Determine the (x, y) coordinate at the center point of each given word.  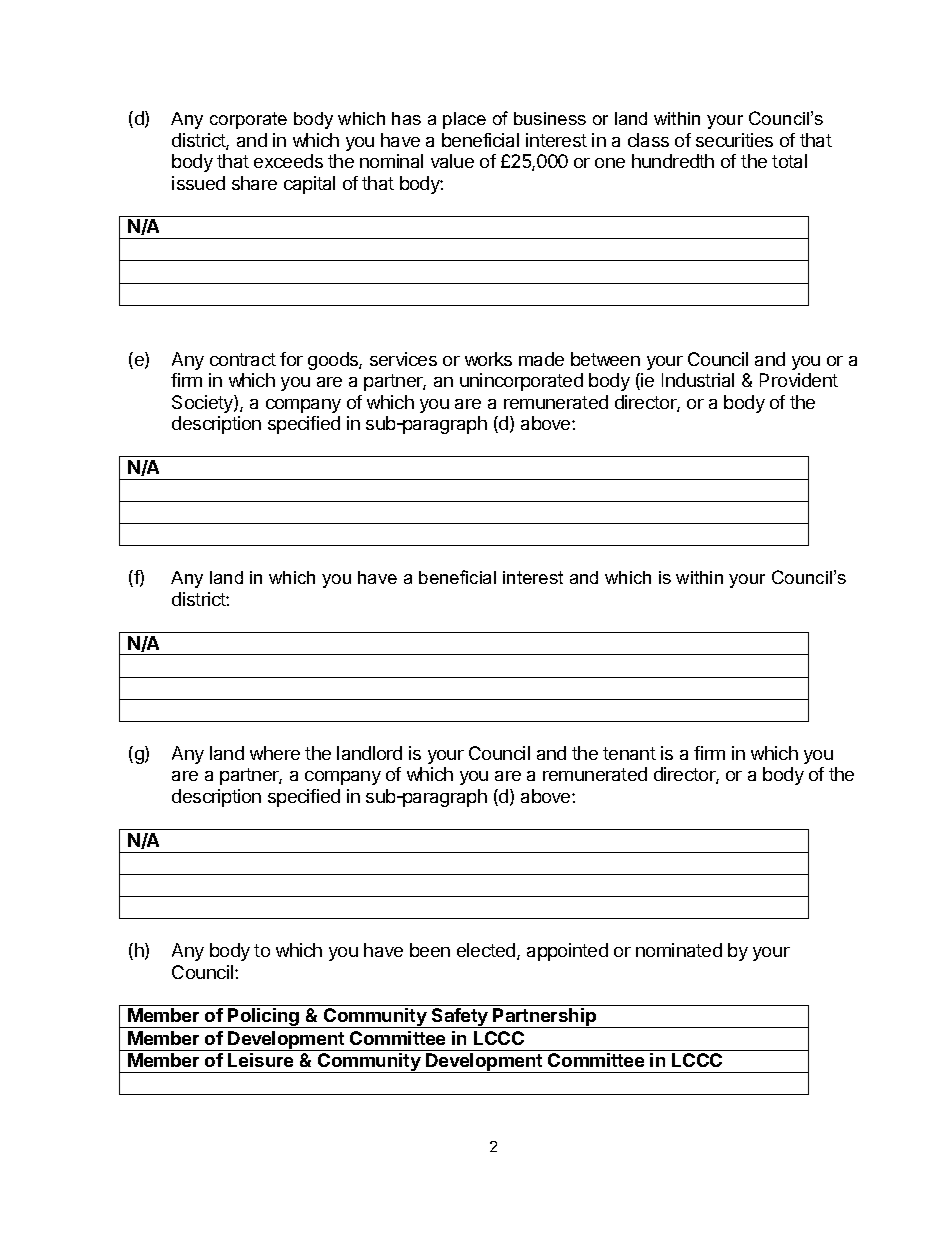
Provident (799, 380)
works (488, 359)
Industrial (698, 380)
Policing (264, 1018)
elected (487, 951)
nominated (679, 950)
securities (734, 140)
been (430, 950)
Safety (460, 1018)
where (275, 753)
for (291, 359)
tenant (629, 753)
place (464, 120)
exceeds (288, 161)
